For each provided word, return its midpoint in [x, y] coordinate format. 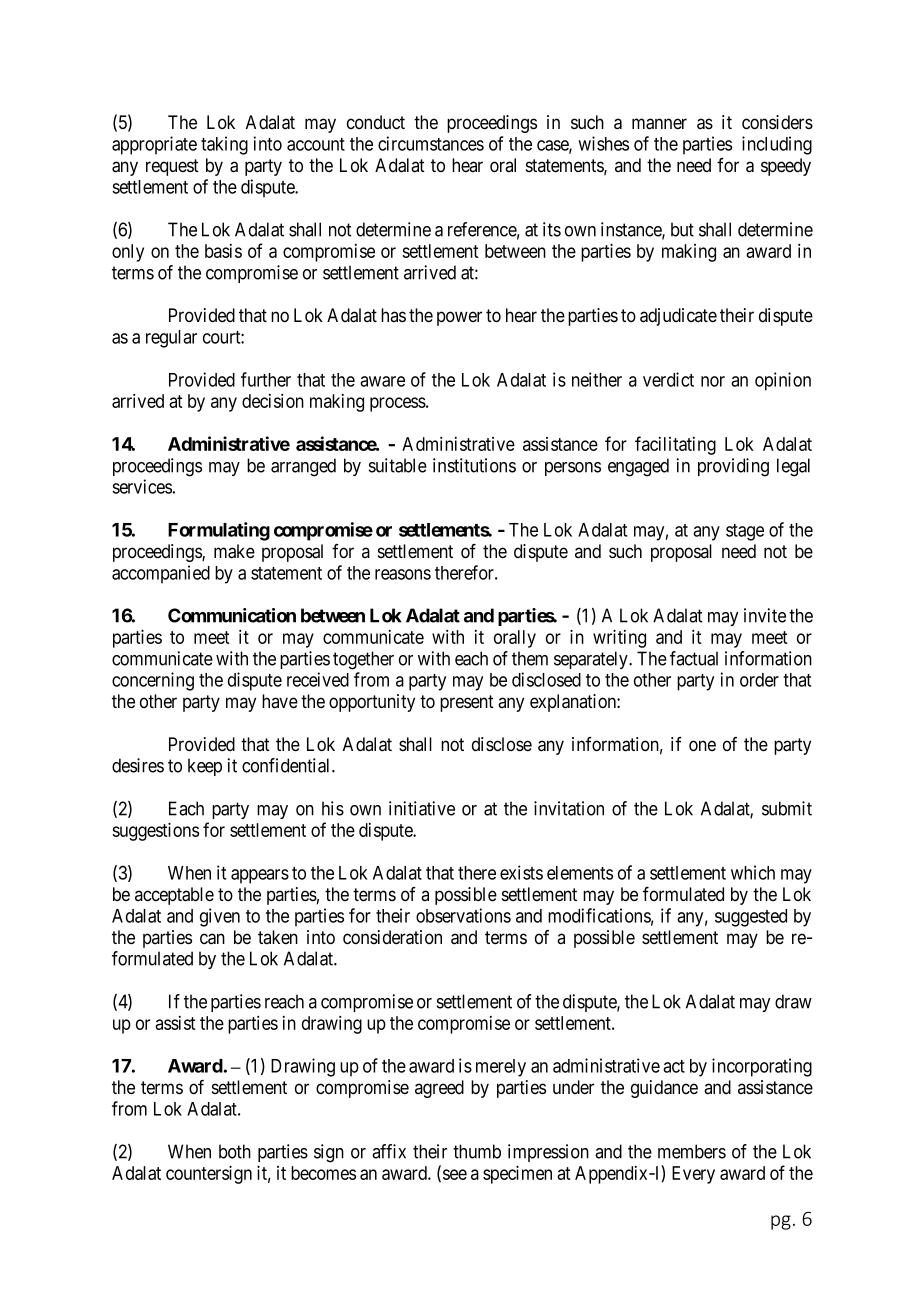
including [777, 145]
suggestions [155, 831]
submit [787, 808]
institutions [474, 465]
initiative [422, 808]
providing [733, 467]
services [142, 486]
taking [224, 145]
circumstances [431, 143]
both [235, 1151]
